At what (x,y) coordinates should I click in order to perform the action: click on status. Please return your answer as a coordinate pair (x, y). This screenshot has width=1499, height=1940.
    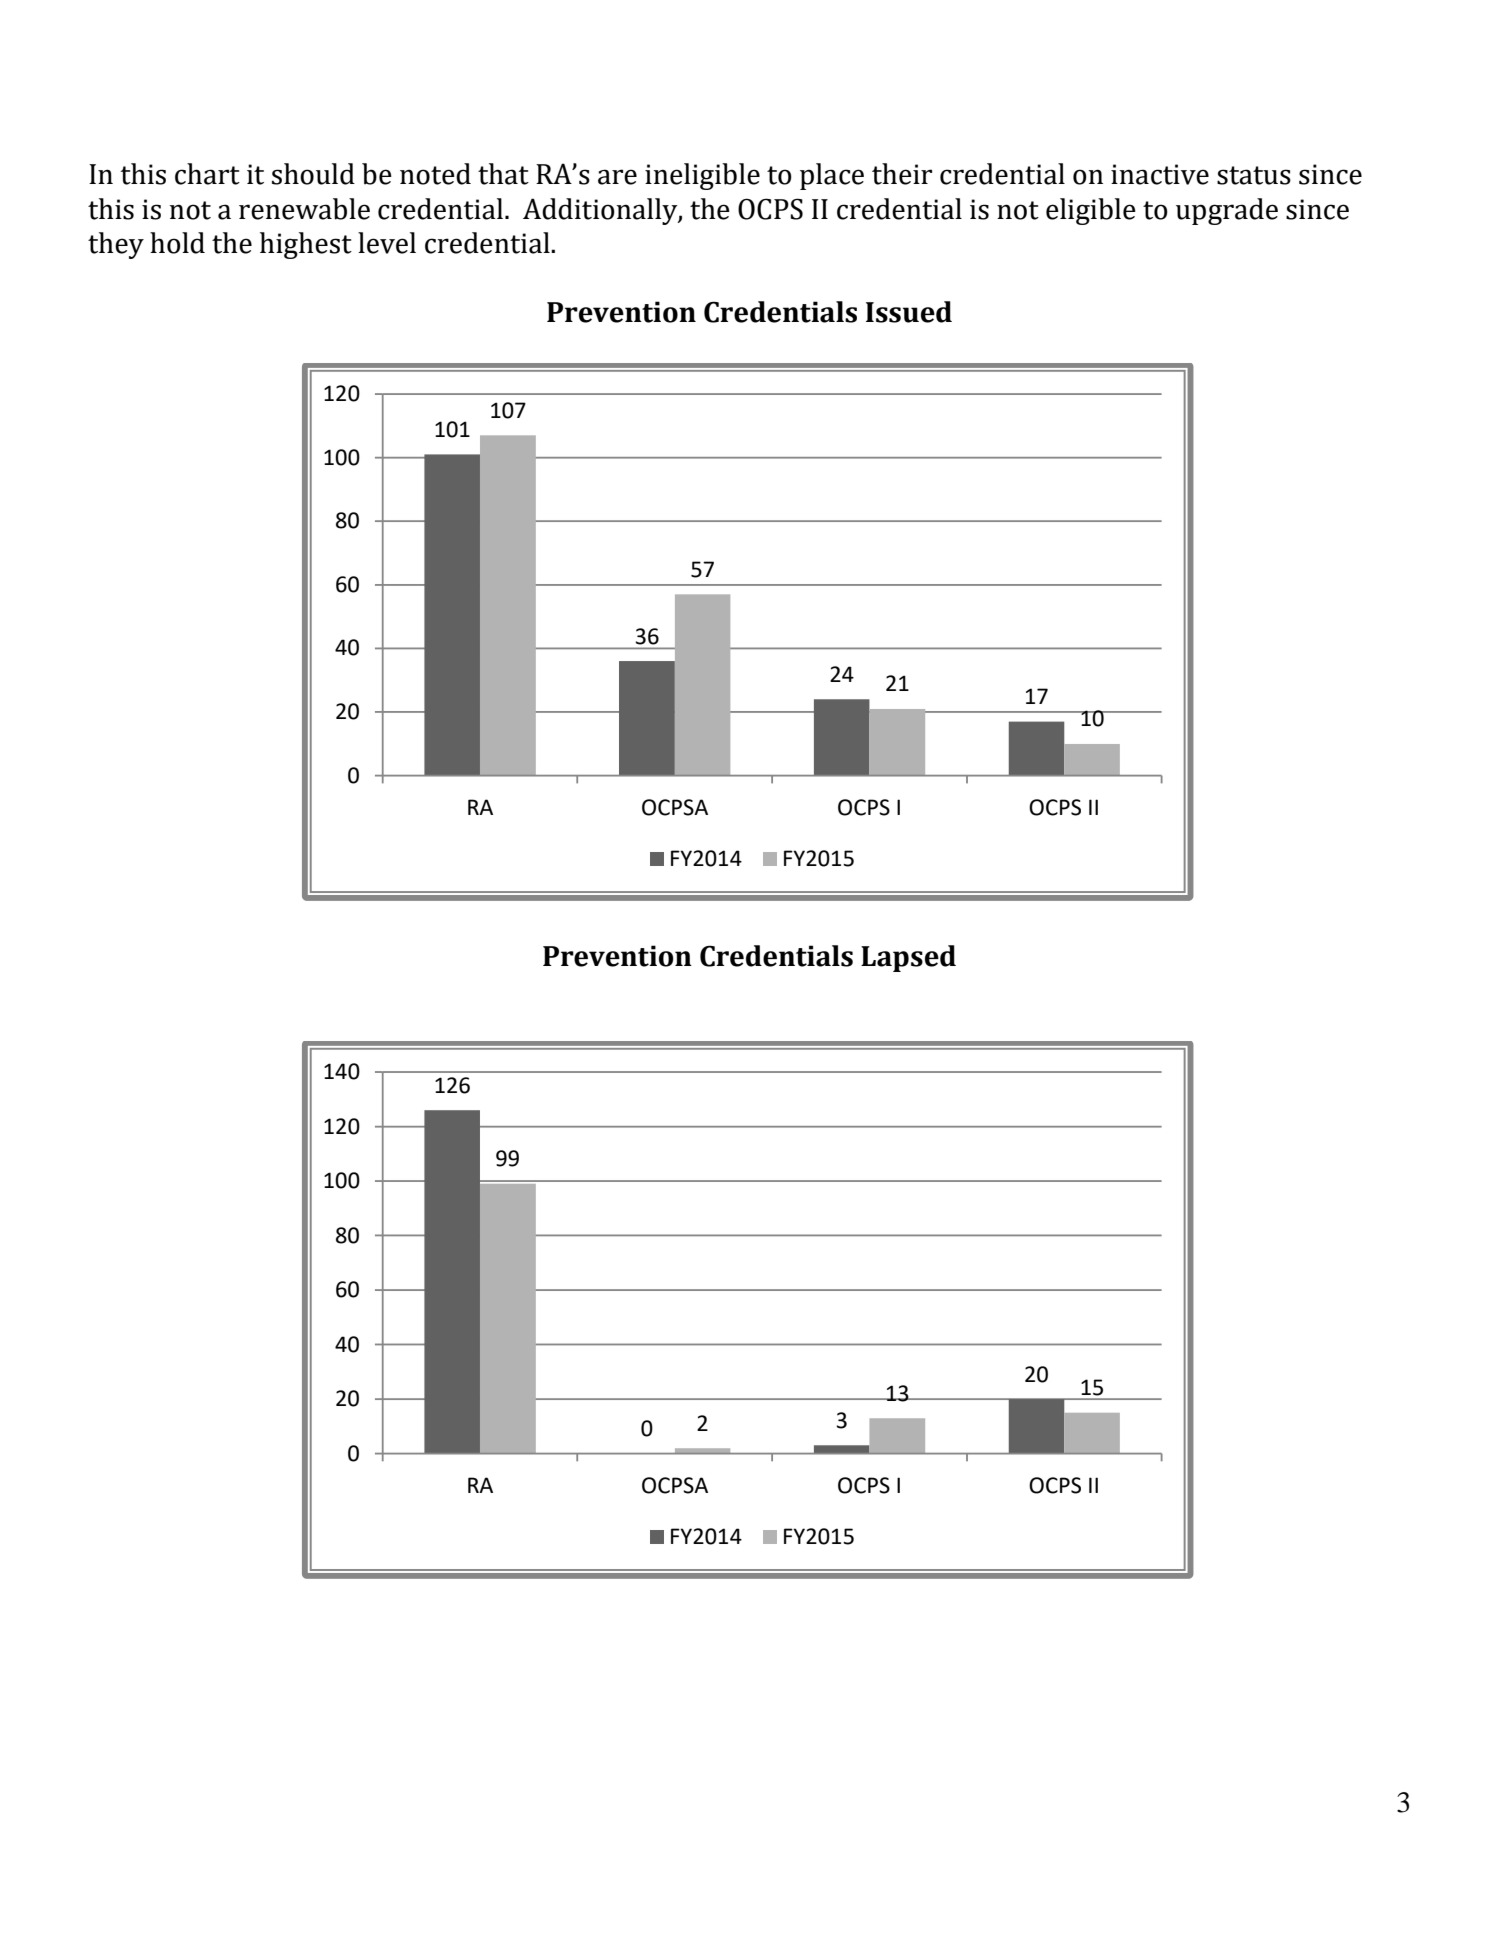
    Looking at the image, I should click on (1254, 175).
